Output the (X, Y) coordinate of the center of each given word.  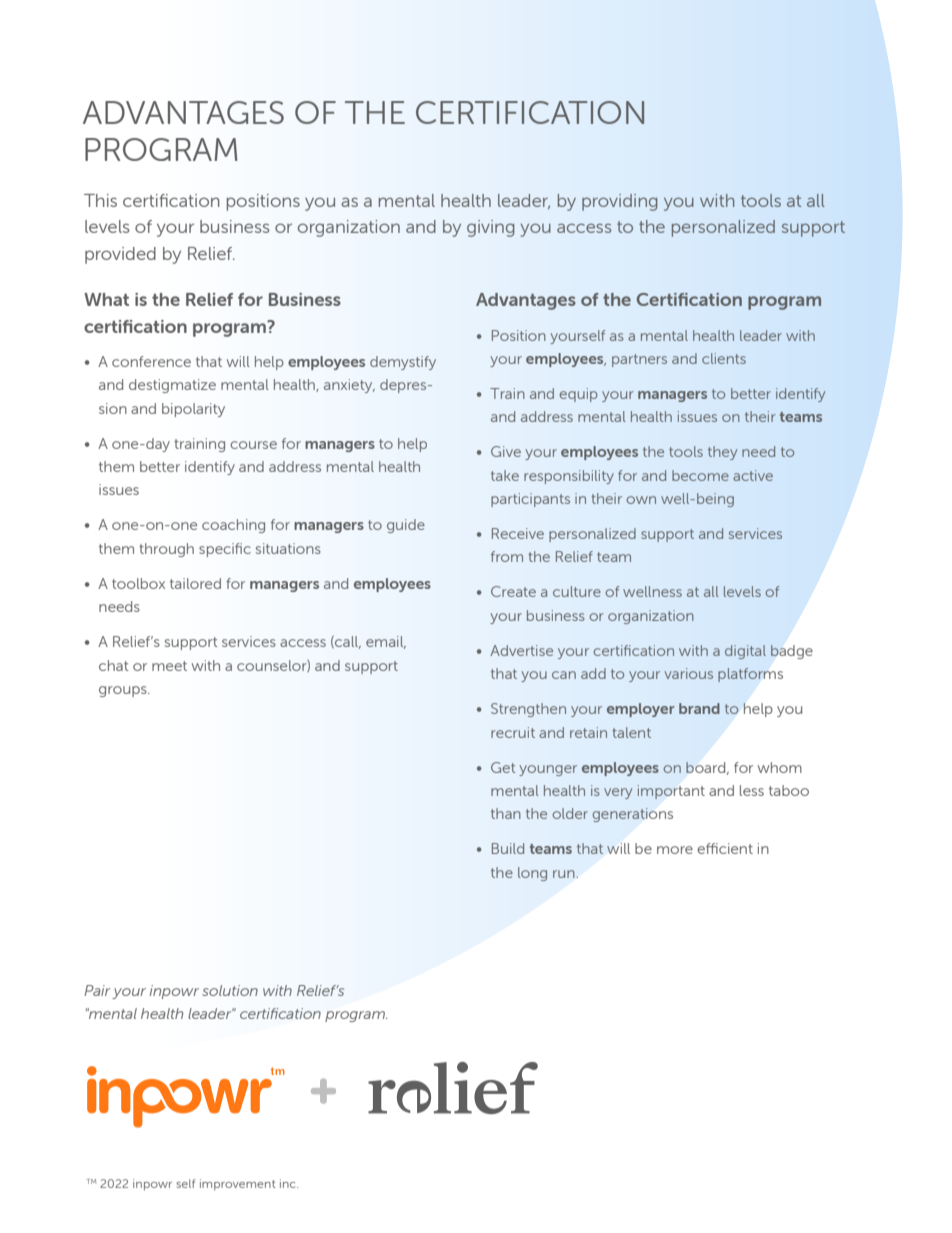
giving (491, 228)
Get (503, 767)
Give (506, 451)
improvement (238, 1185)
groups (124, 691)
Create (513, 591)
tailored (195, 583)
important (671, 792)
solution (230, 990)
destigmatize (172, 386)
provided (120, 255)
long (532, 874)
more (675, 850)
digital (745, 652)
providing (620, 202)
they (722, 453)
